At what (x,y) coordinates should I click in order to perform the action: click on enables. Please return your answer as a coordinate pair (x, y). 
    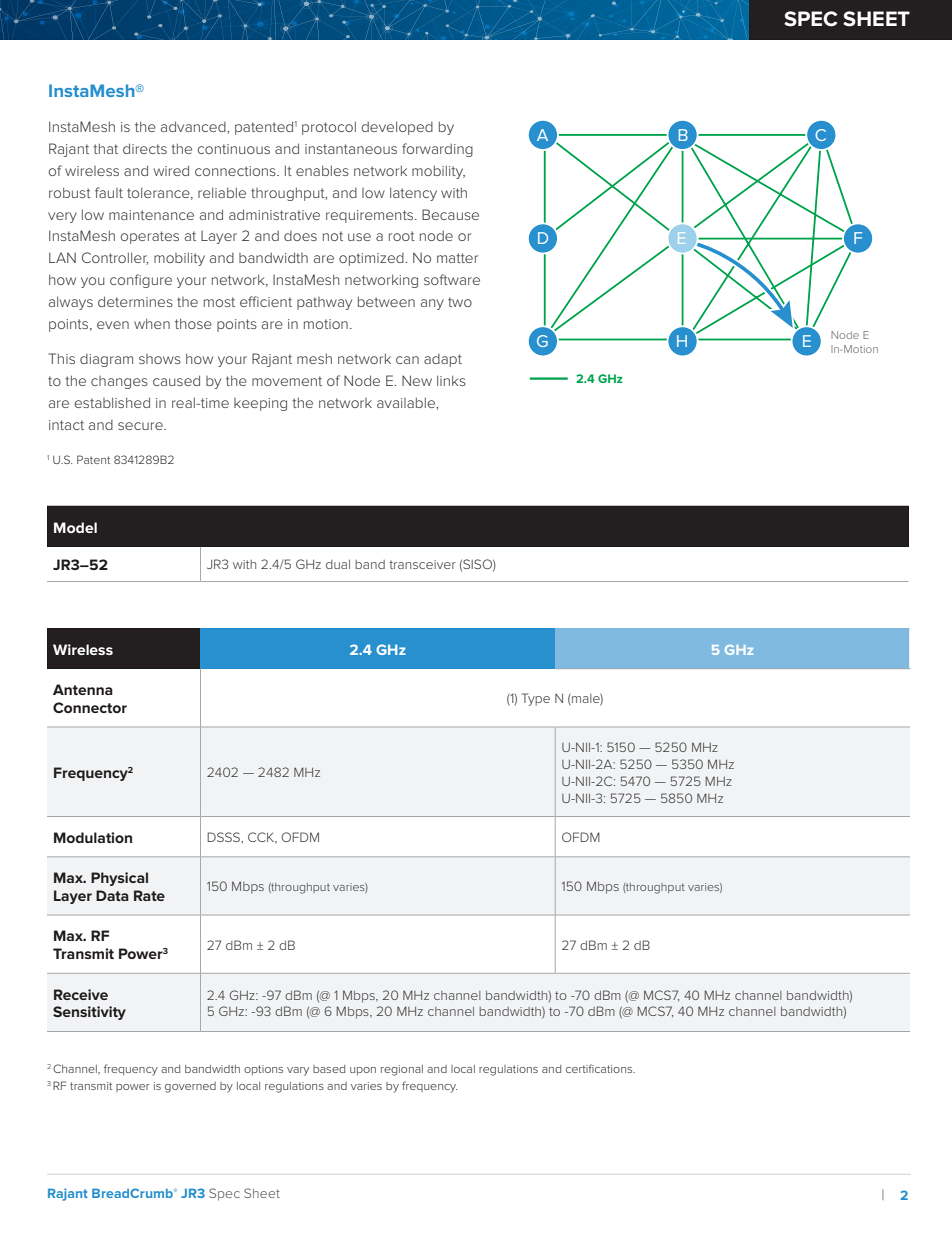
    Looking at the image, I should click on (322, 170).
